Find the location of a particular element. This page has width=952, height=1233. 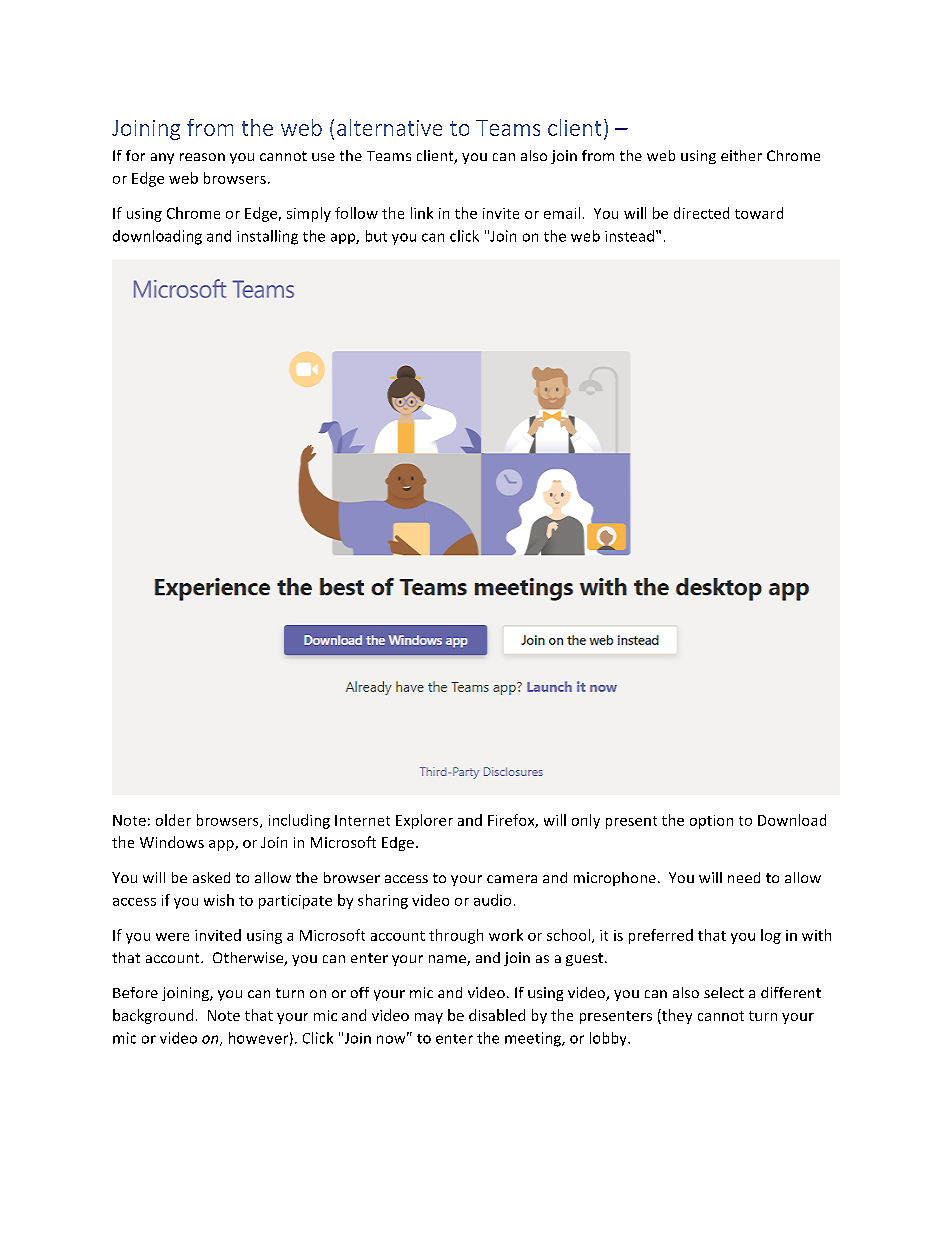

need is located at coordinates (744, 877).
